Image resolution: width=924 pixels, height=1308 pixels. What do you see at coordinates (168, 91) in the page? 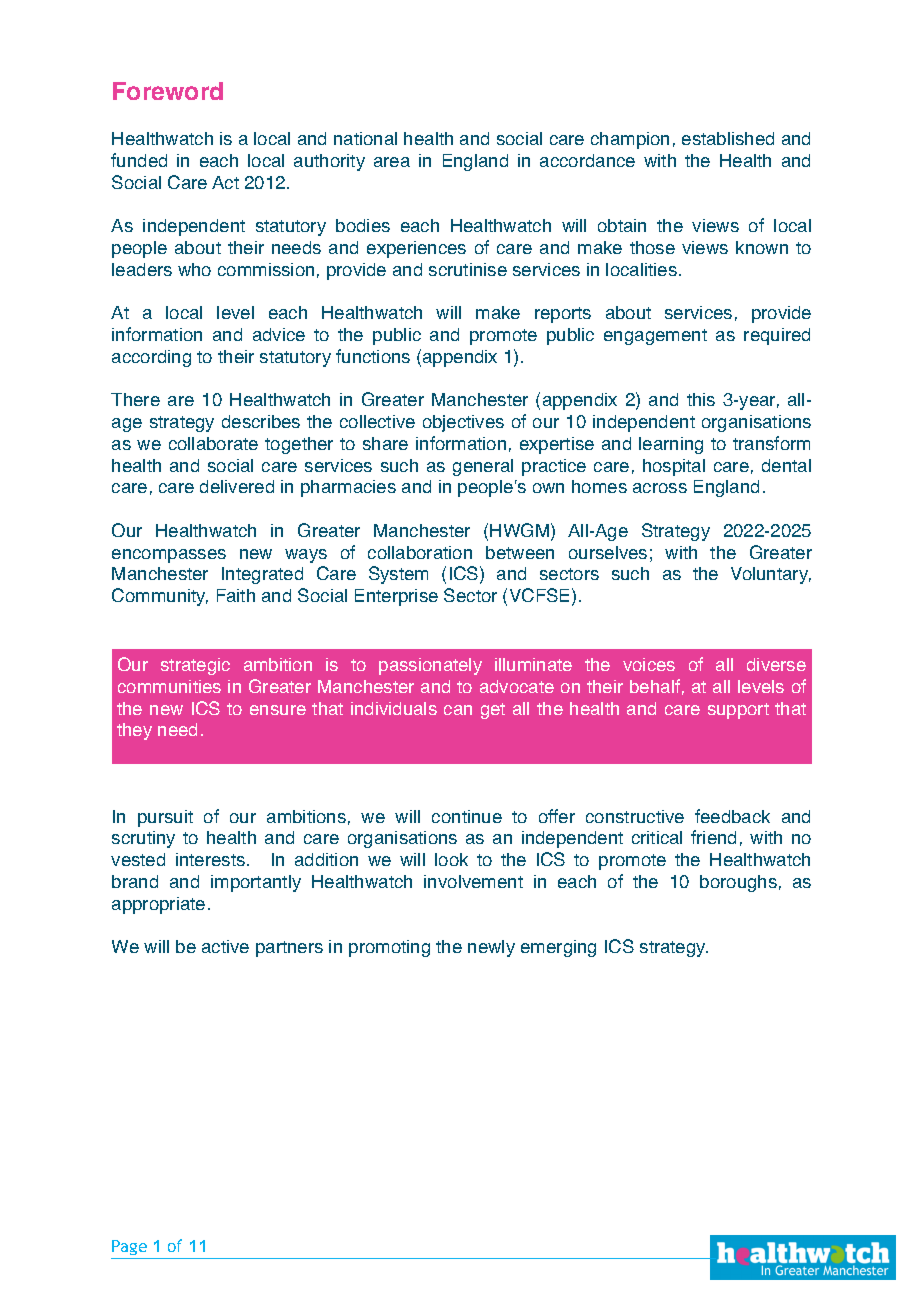
I see `Foreword` at bounding box center [168, 91].
